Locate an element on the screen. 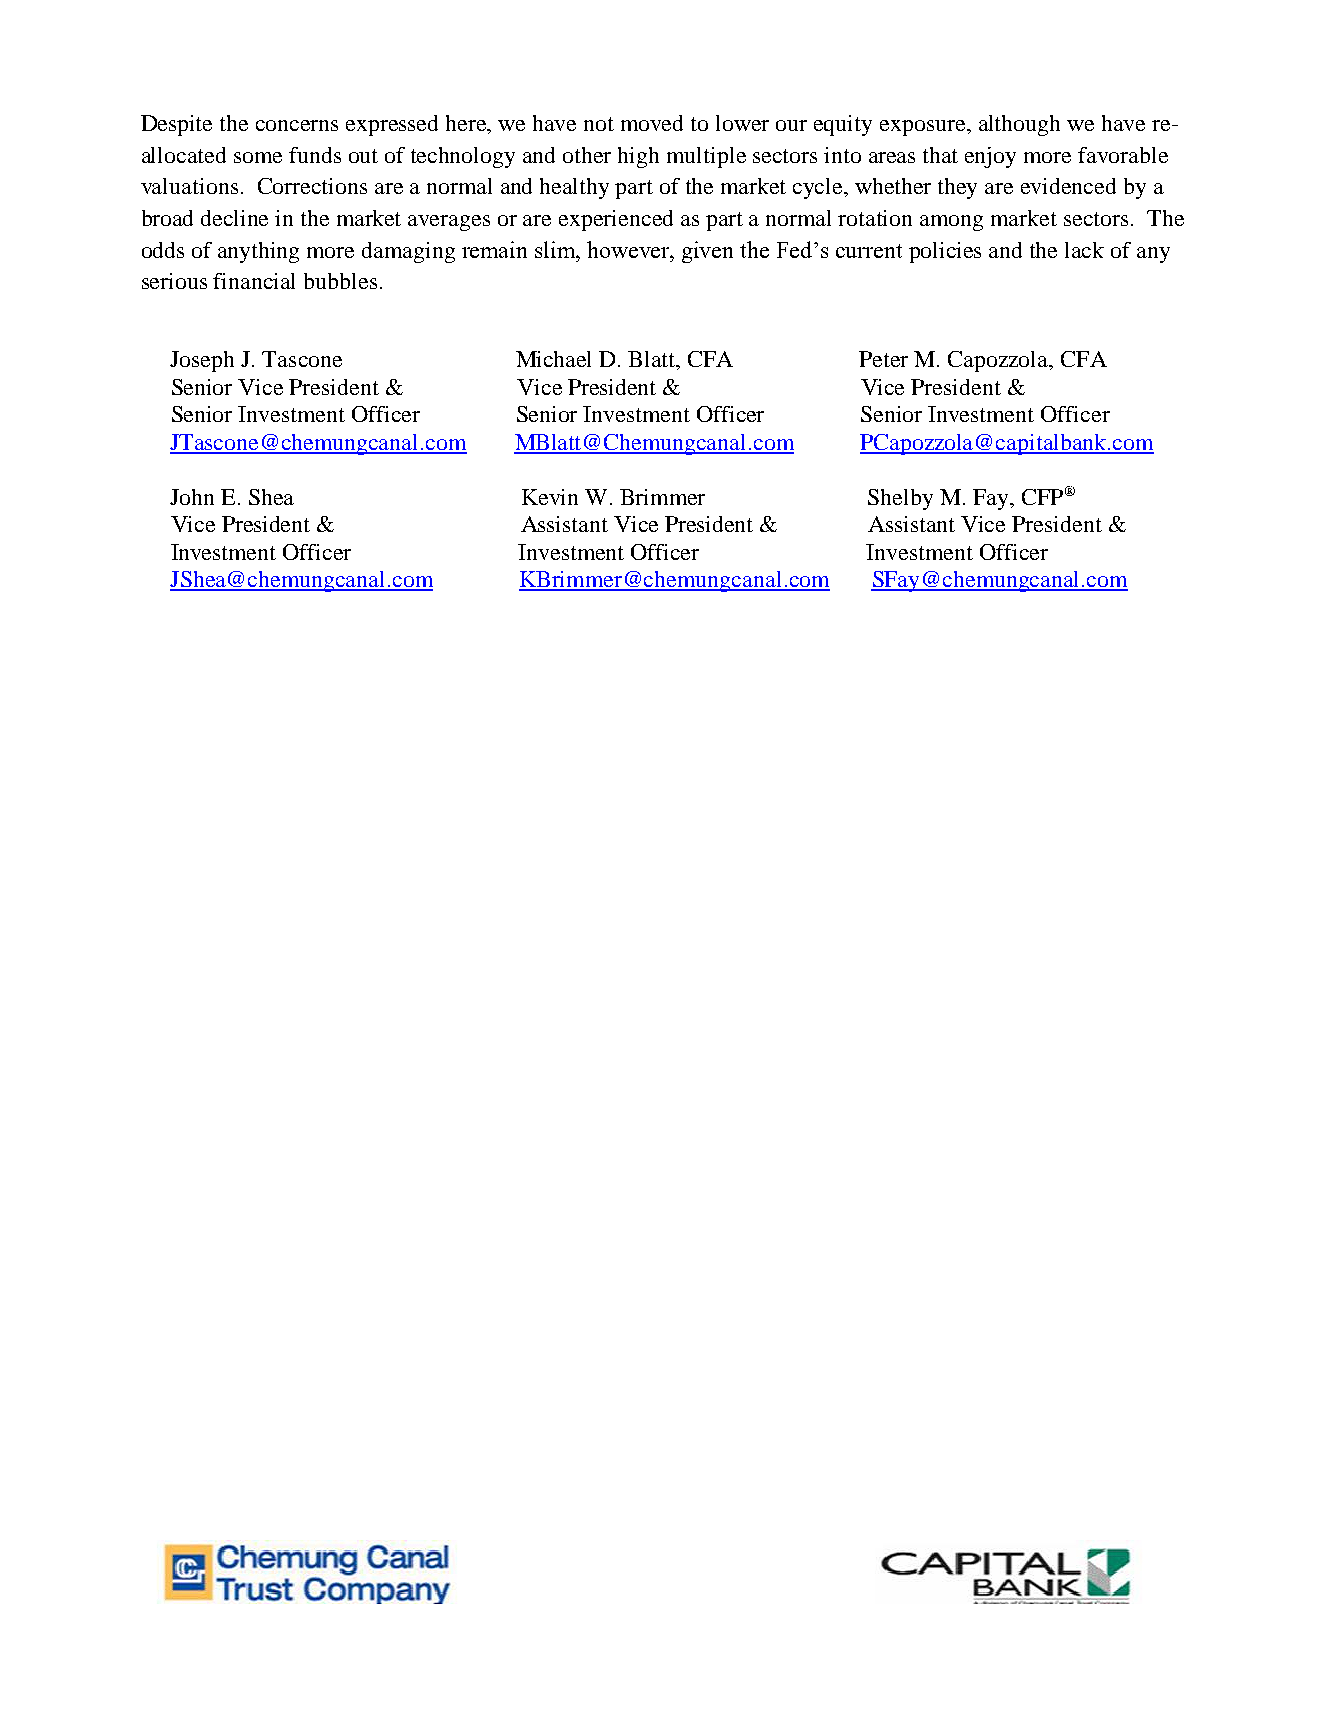 The image size is (1329, 1720). concerns is located at coordinates (297, 125).
